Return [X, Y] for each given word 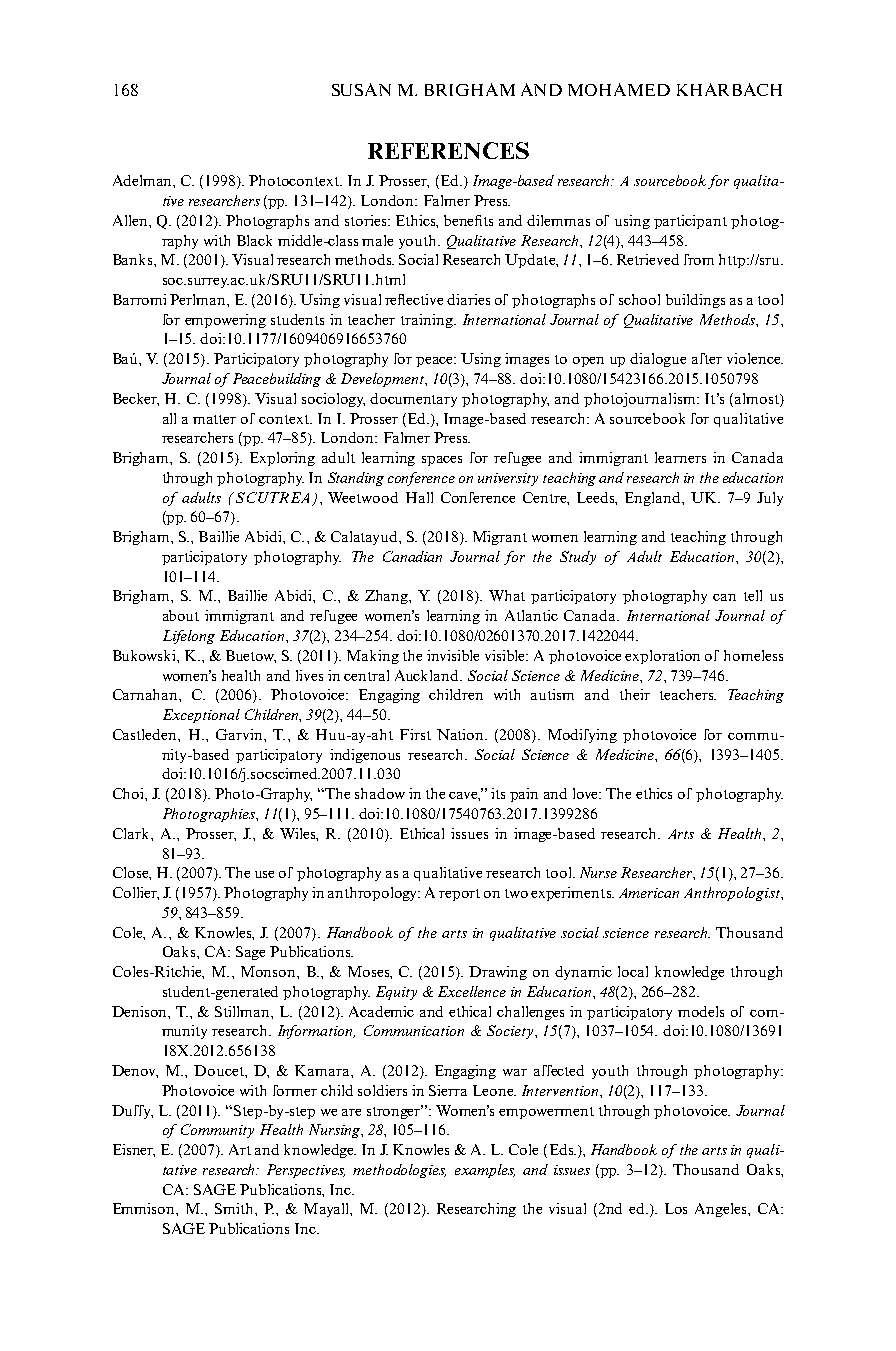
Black [254, 240]
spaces [442, 461]
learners [680, 457]
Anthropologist [733, 894]
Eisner [134, 1150]
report [459, 895]
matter [214, 419]
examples [485, 1171]
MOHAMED [619, 89]
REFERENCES [448, 150]
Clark [132, 833]
